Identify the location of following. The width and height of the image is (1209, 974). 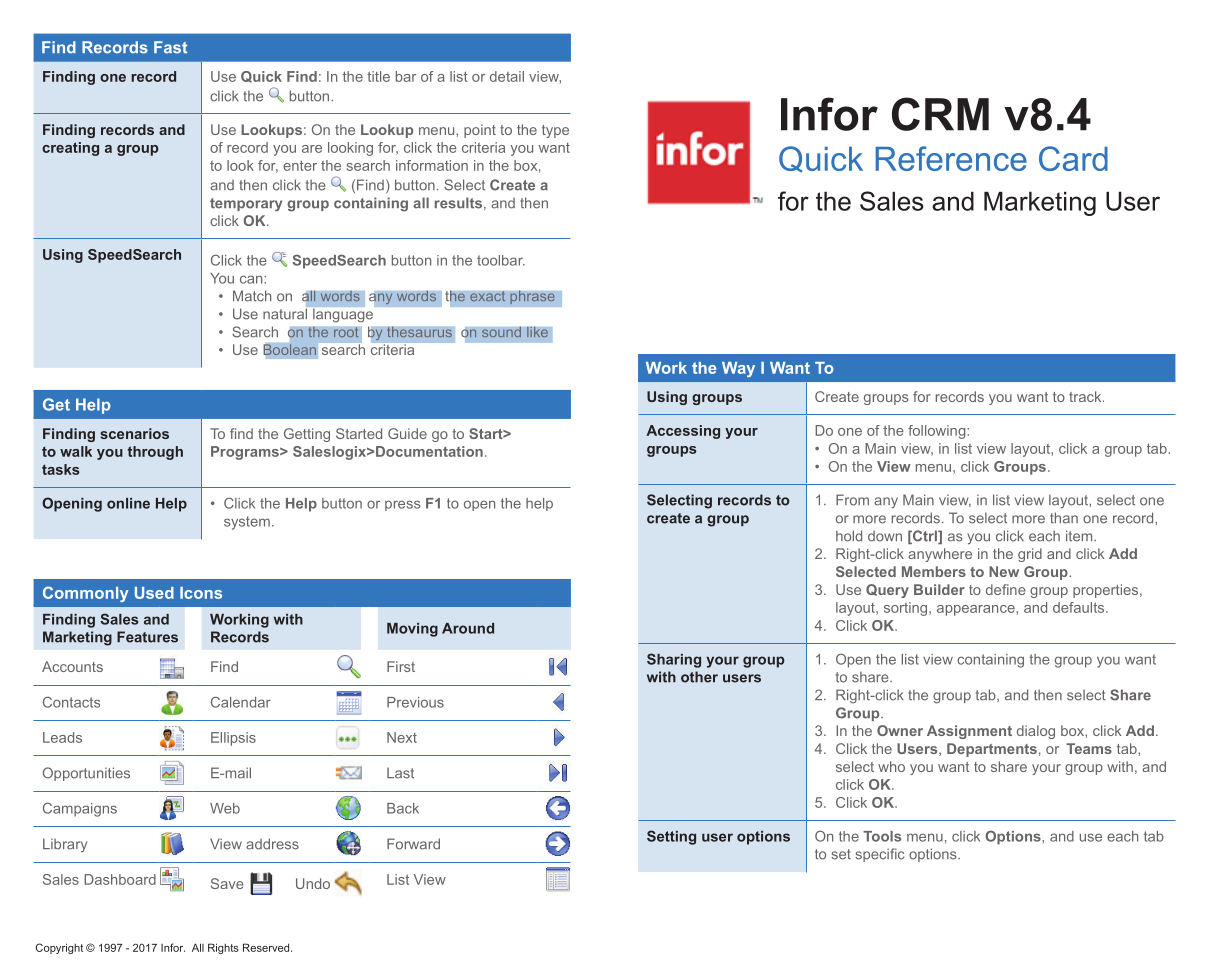
(938, 432).
